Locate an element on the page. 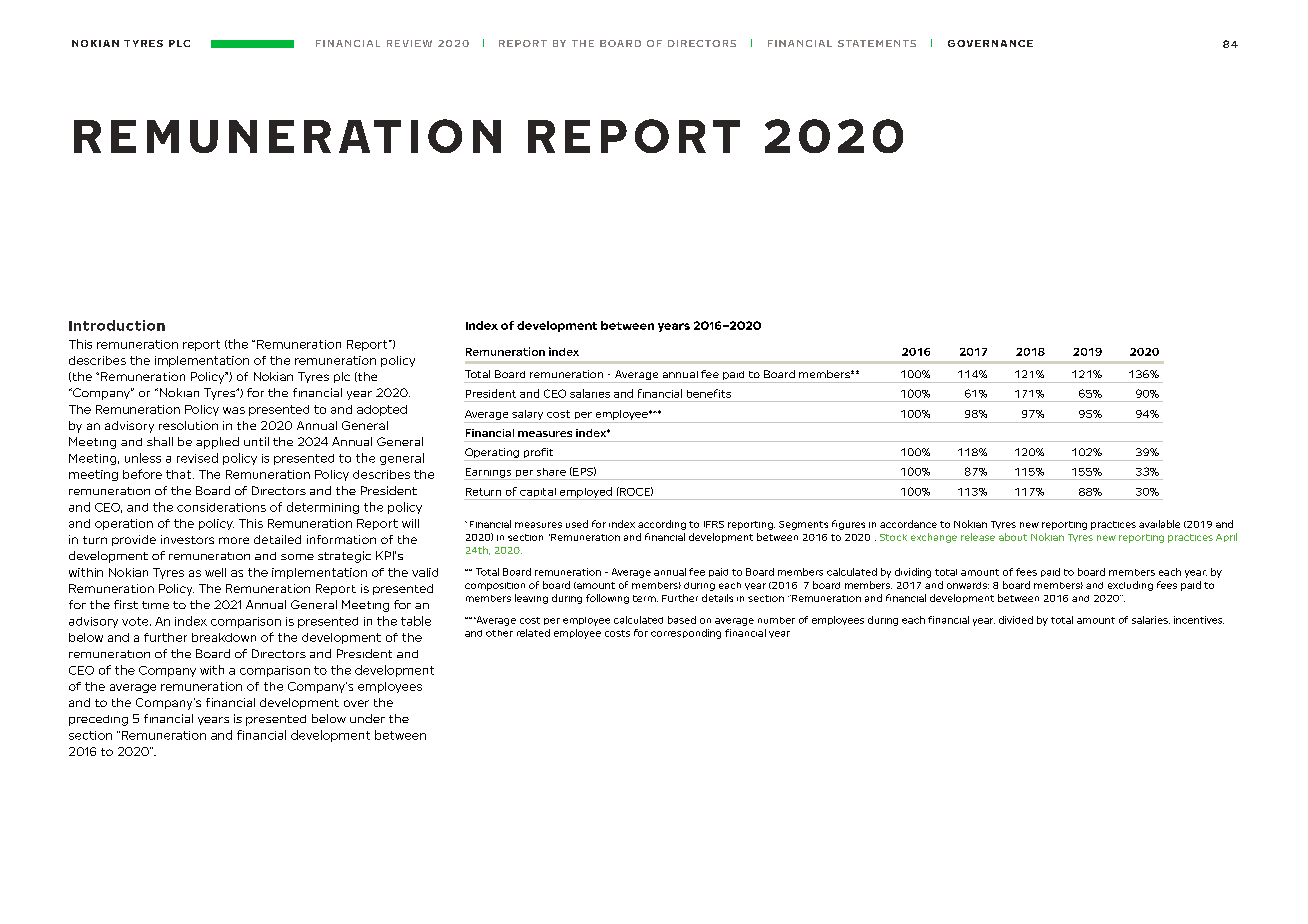  salary is located at coordinates (527, 415).
